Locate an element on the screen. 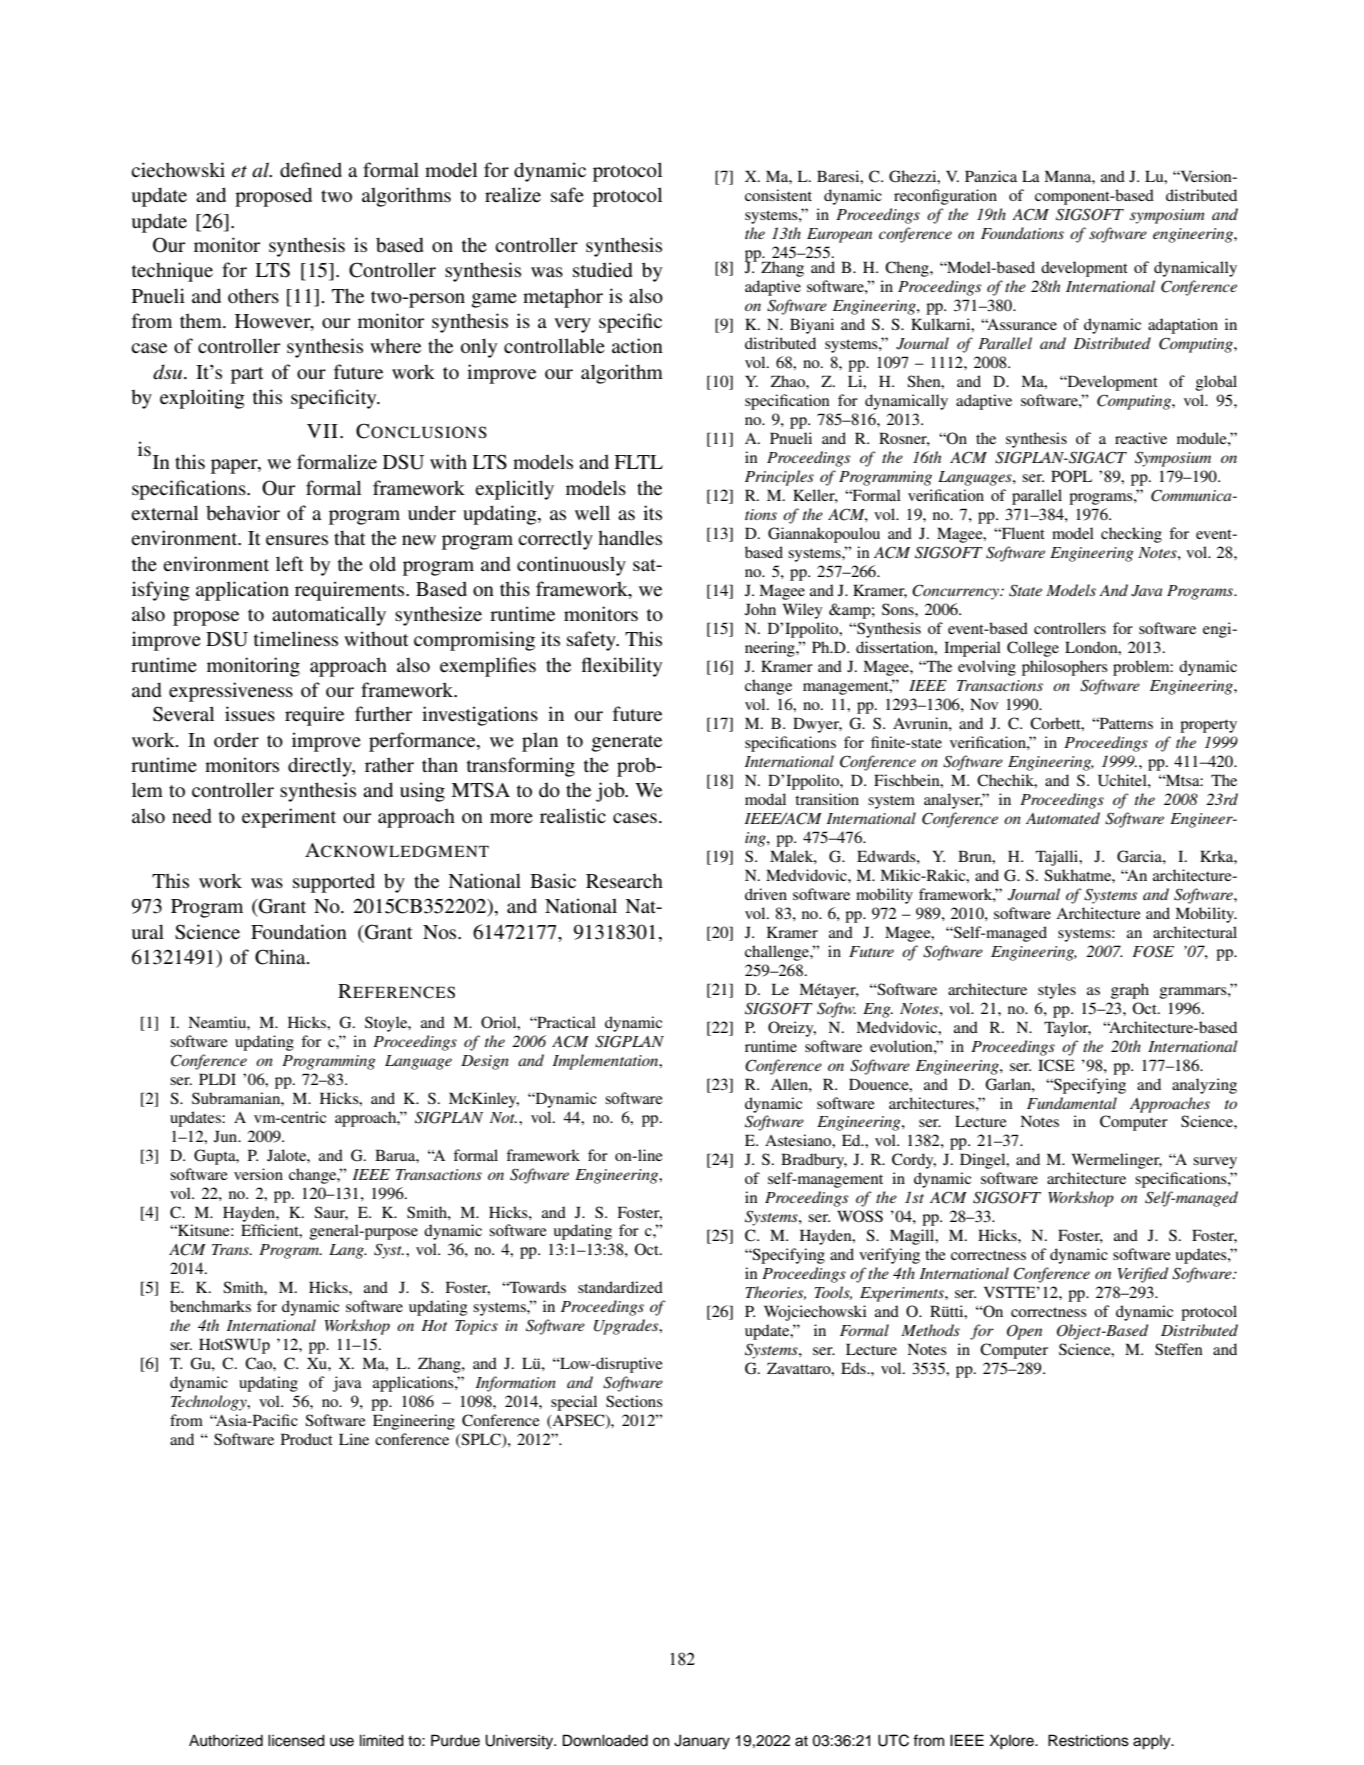 This screenshot has width=1364, height=1765. China is located at coordinates (281, 957).
